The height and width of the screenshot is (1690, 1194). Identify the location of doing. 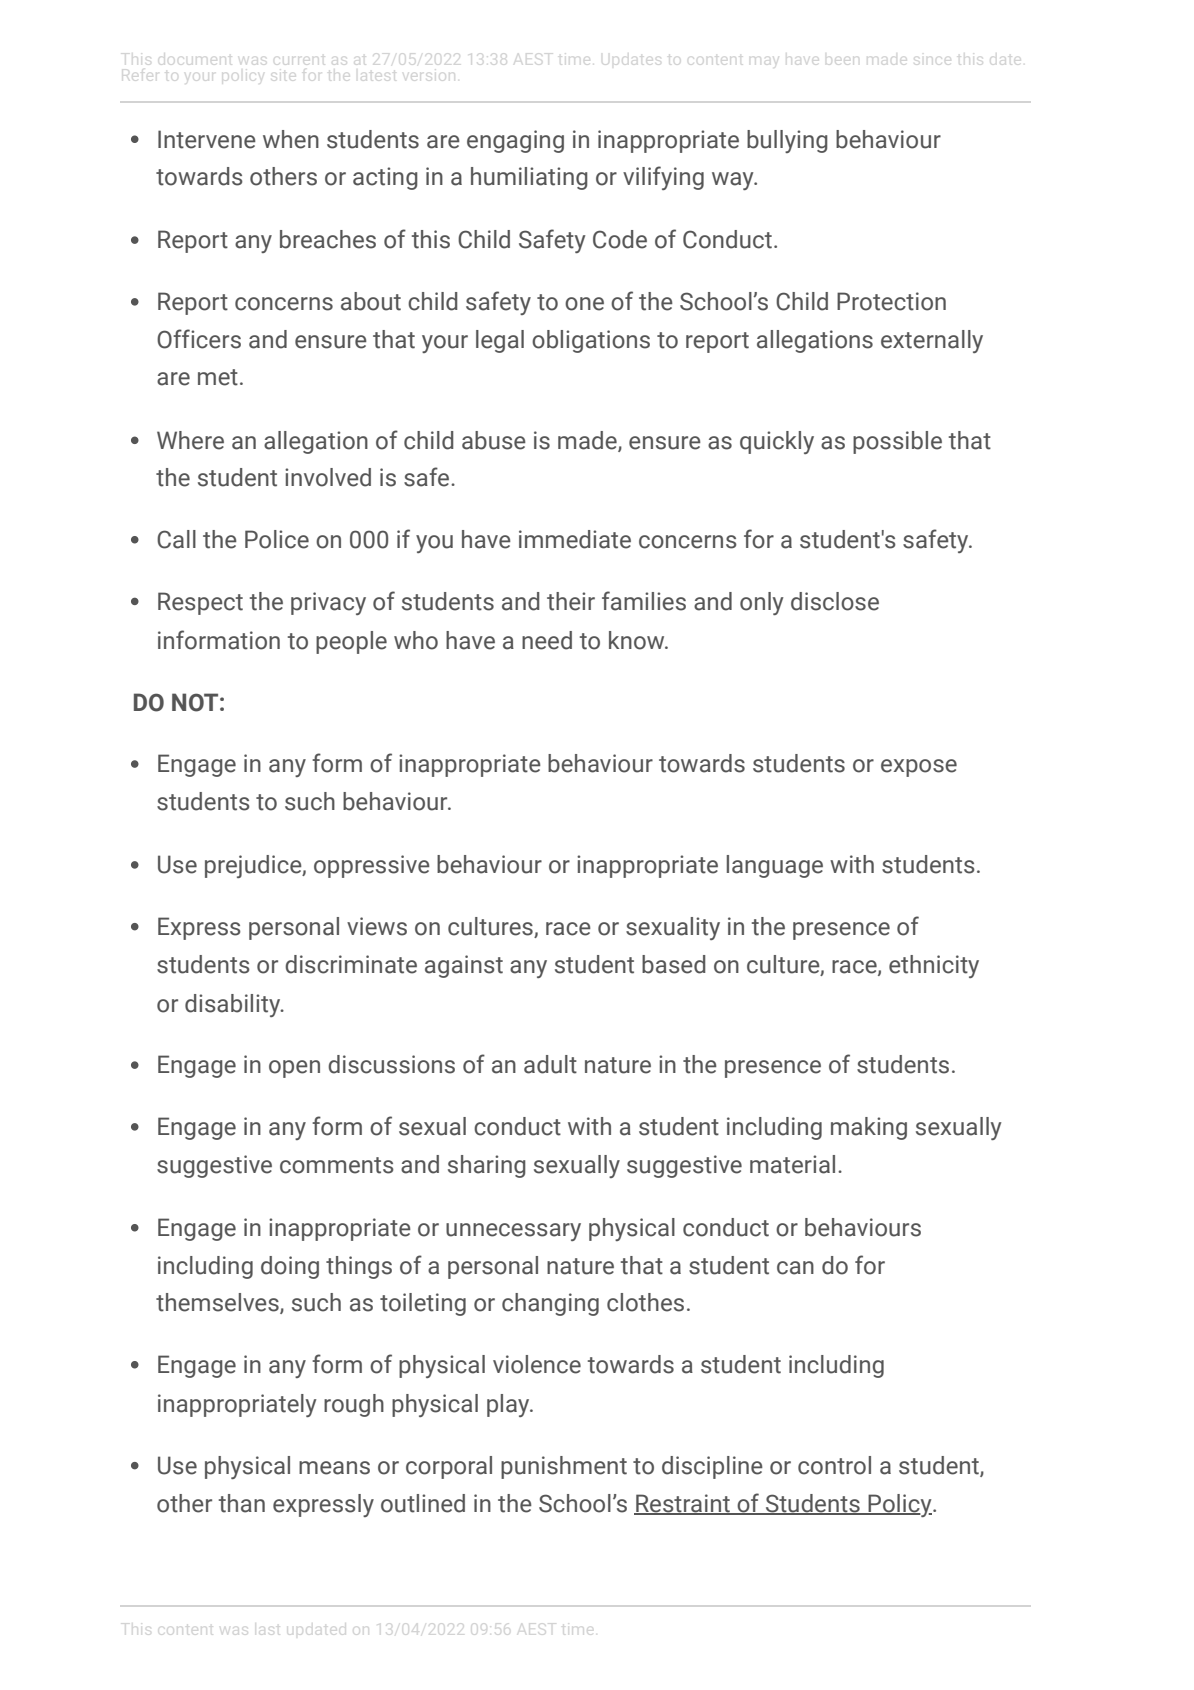
(290, 1267).
